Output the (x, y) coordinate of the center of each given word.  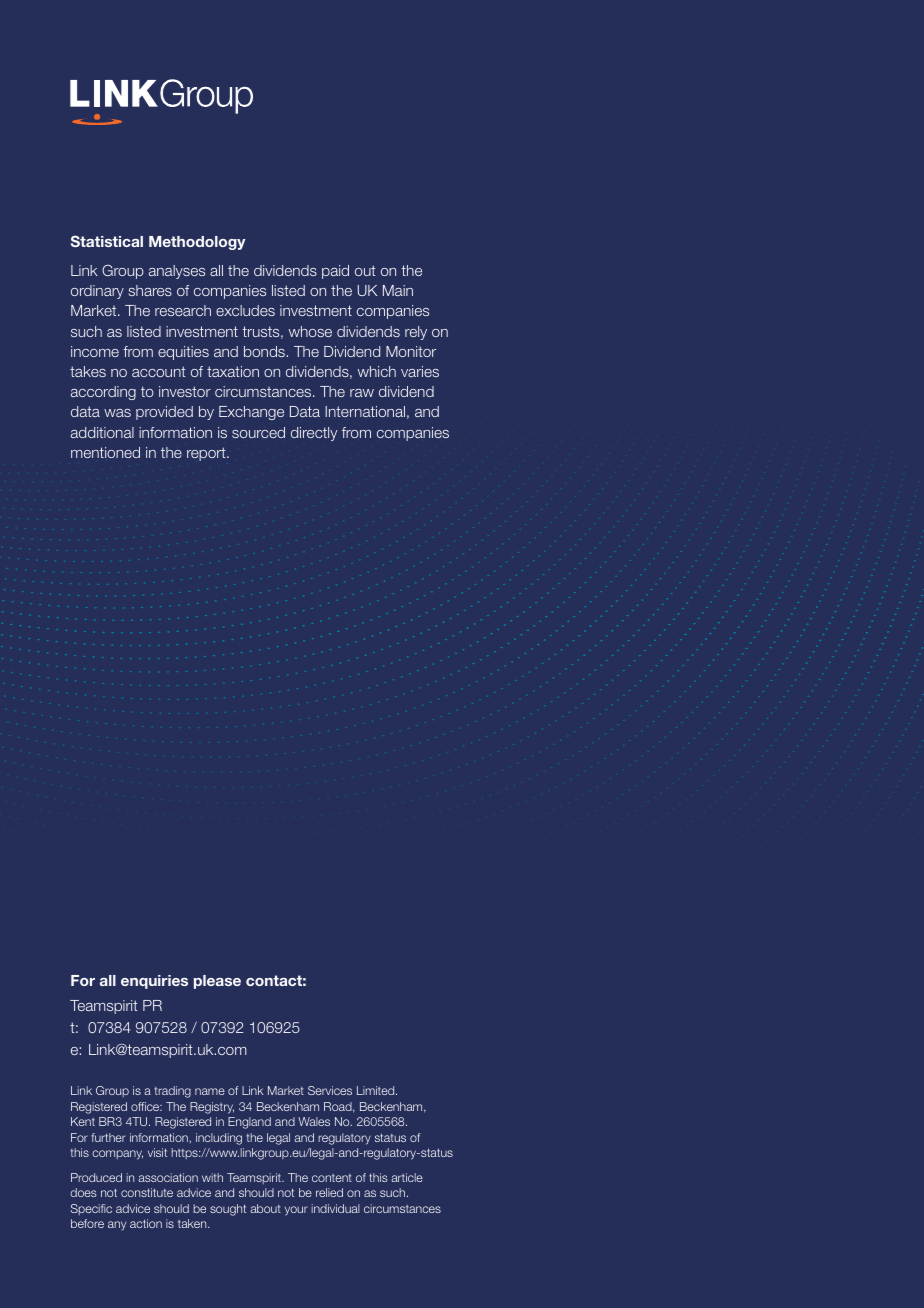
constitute (147, 1192)
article (407, 1177)
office (146, 1106)
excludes (245, 310)
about (265, 1208)
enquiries (154, 982)
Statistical (107, 241)
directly (314, 434)
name (210, 1091)
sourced (258, 432)
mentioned (105, 452)
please (217, 982)
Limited (377, 1090)
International (365, 411)
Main (398, 290)
